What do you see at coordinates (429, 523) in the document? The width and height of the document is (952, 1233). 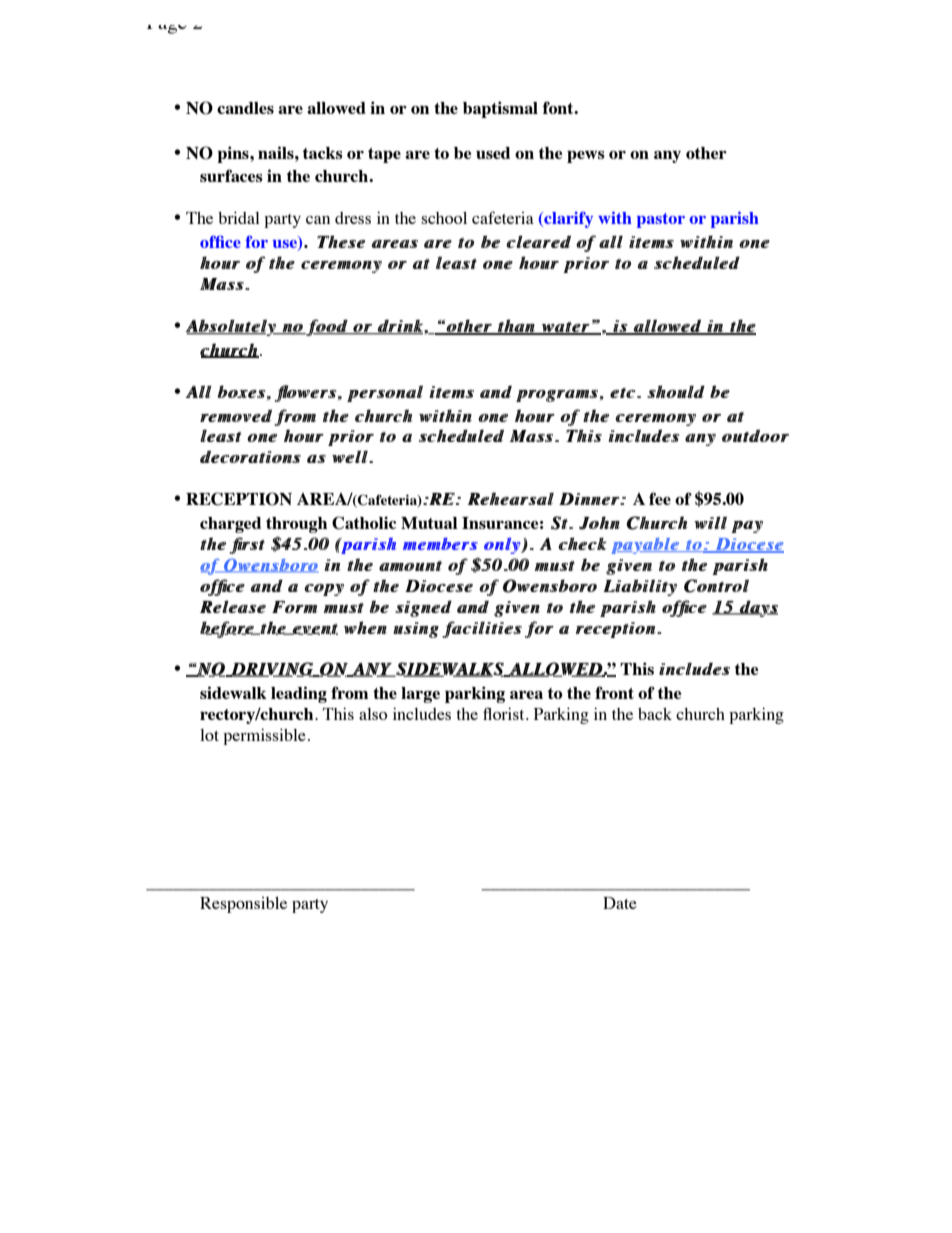 I see `Mutual` at bounding box center [429, 523].
